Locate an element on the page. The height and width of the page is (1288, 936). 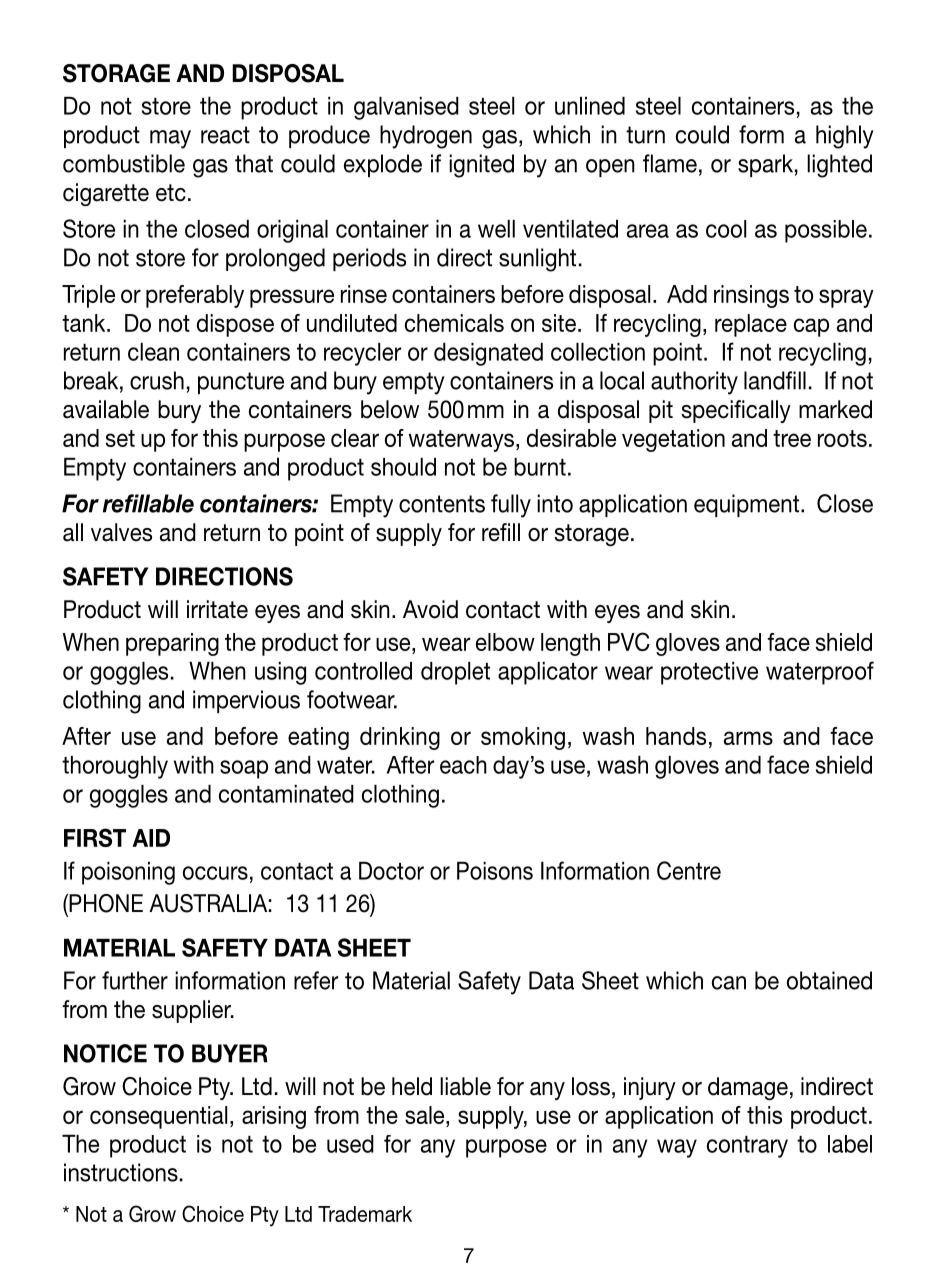
may is located at coordinates (170, 139).
